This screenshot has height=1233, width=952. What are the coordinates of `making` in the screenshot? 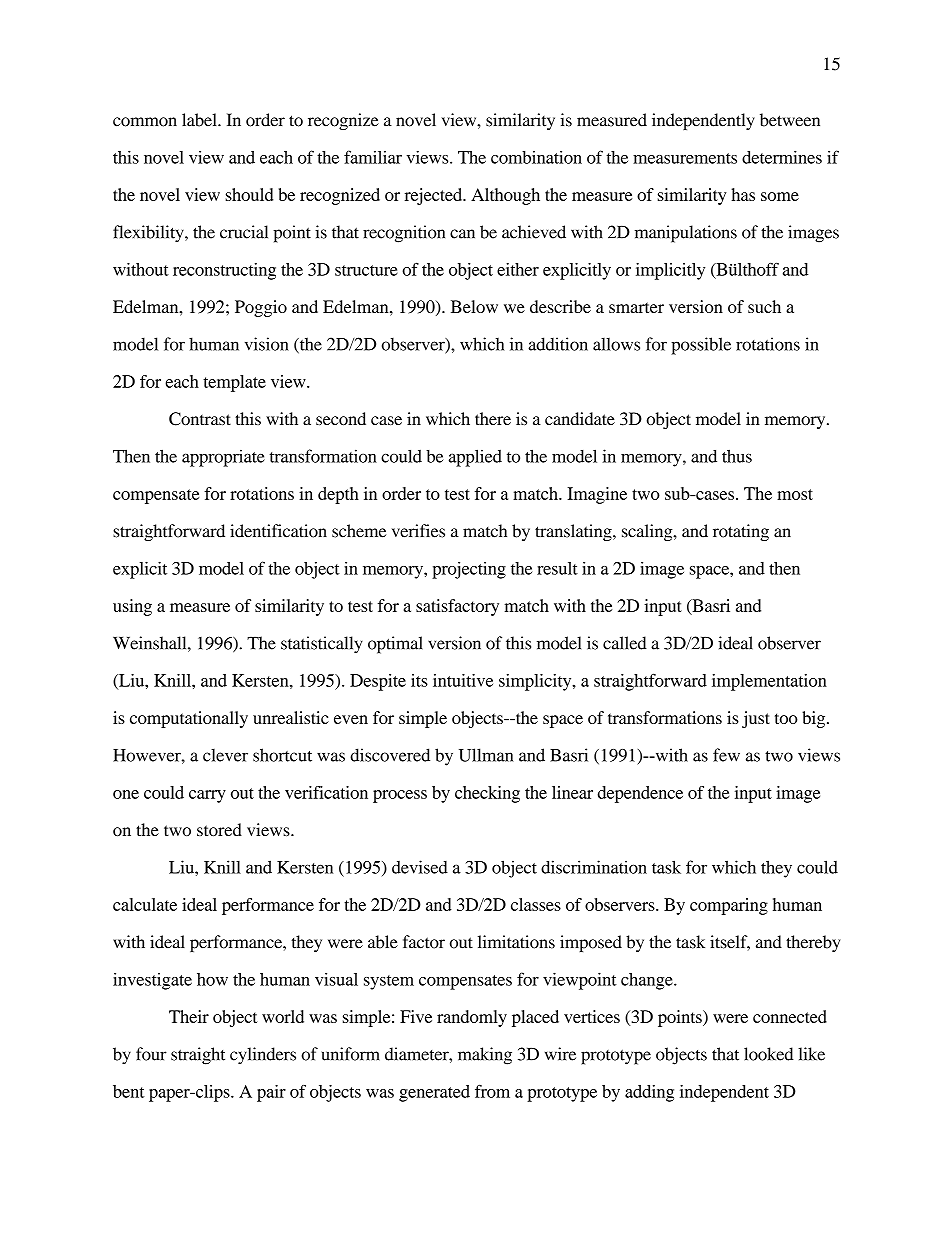 It's located at (485, 1056).
